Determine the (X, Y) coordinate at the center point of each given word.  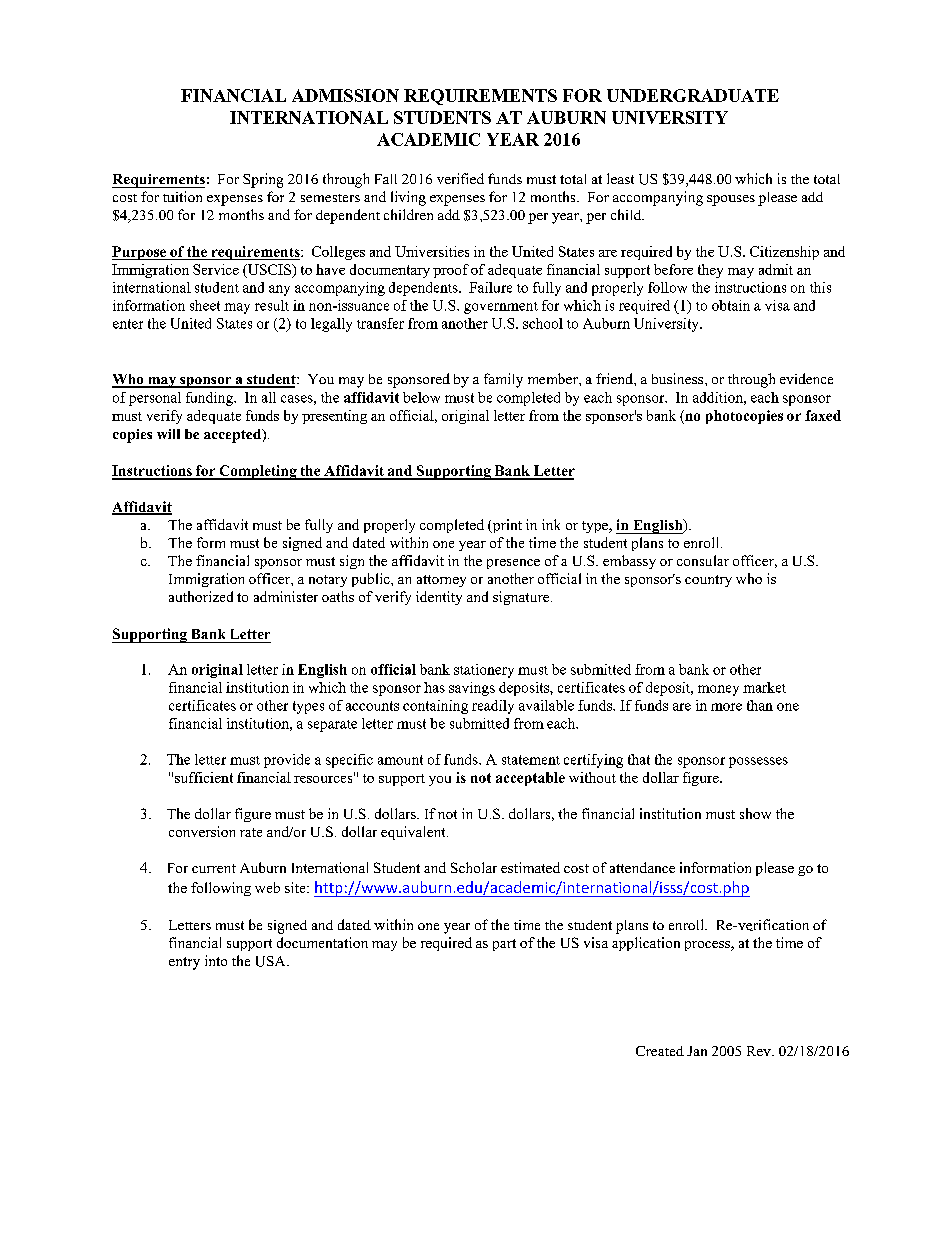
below (421, 397)
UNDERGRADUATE (693, 95)
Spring (263, 180)
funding (210, 399)
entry (184, 963)
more (726, 707)
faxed (823, 415)
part (504, 945)
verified (460, 178)
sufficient (204, 777)
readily (493, 707)
